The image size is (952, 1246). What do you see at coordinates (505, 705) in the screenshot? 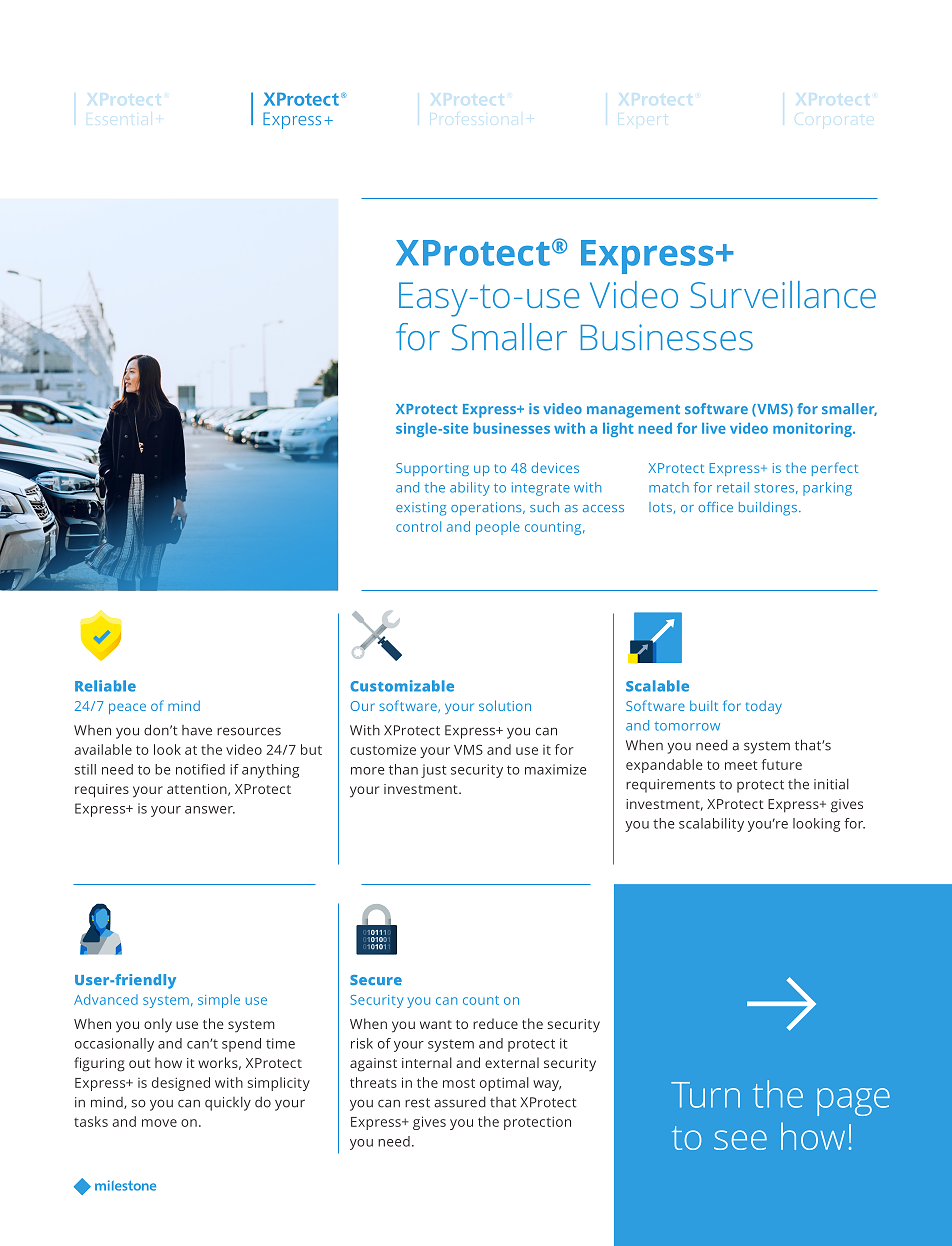
I see `solution` at bounding box center [505, 705].
